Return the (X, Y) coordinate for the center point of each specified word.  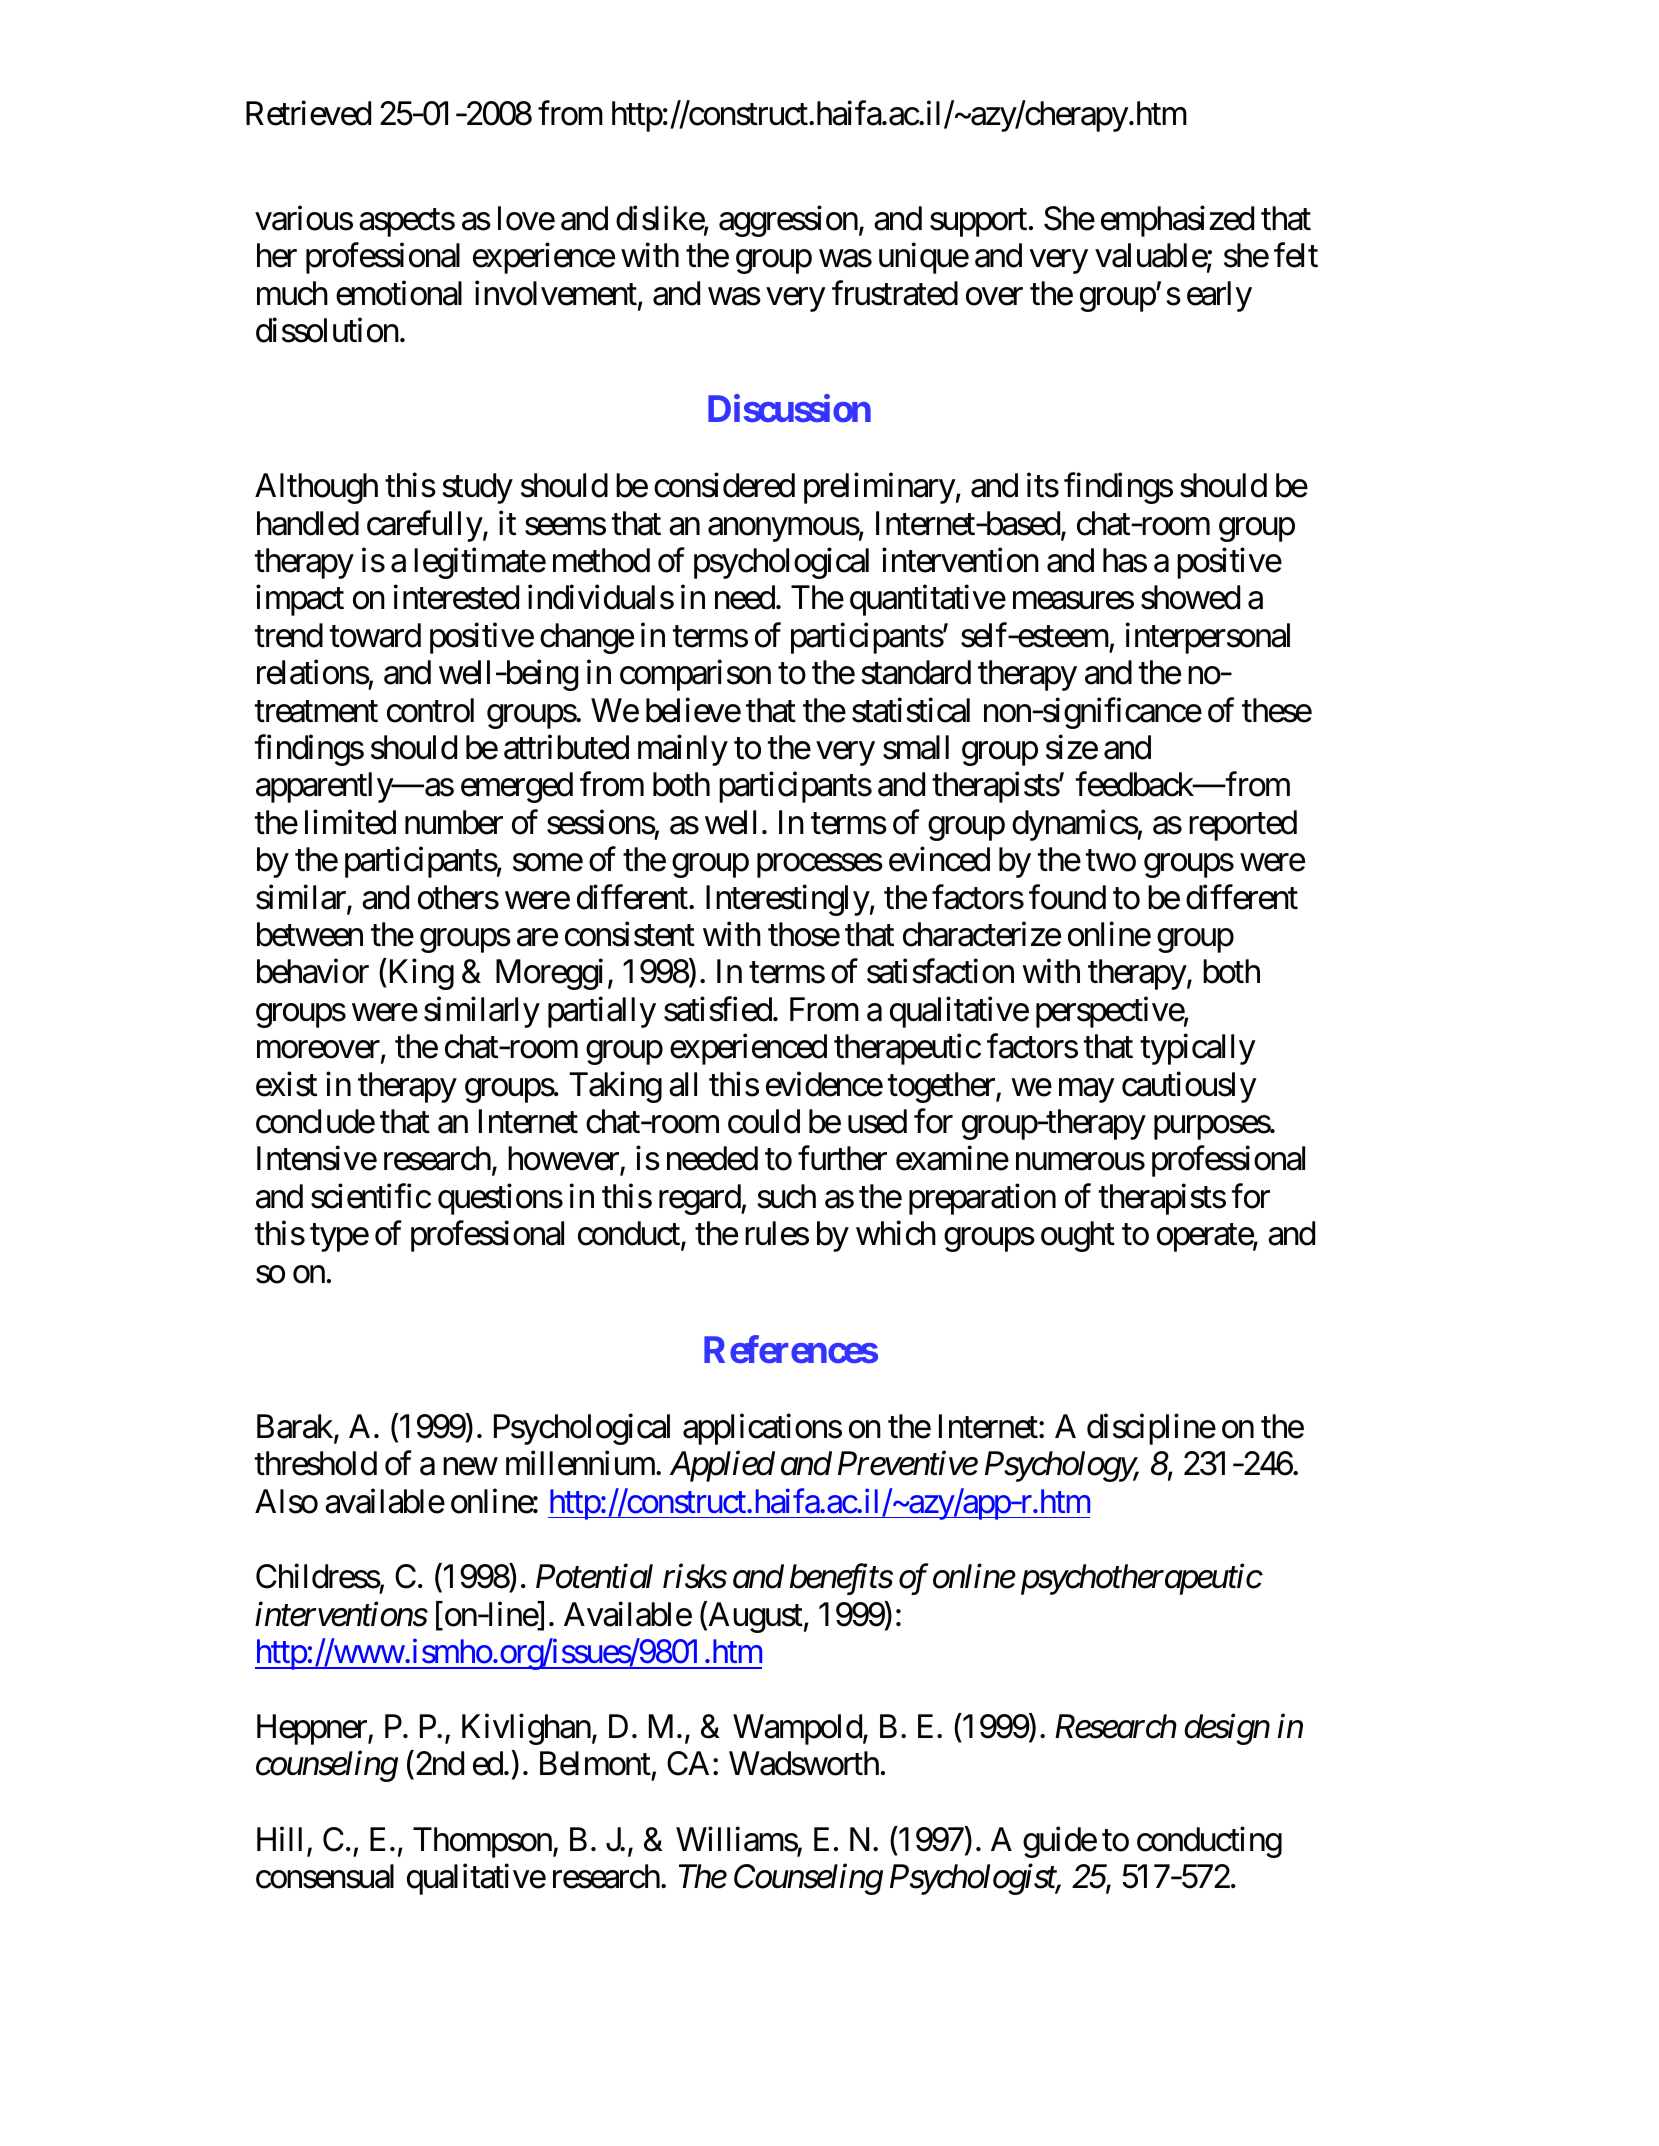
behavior (313, 971)
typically (1198, 1049)
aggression (788, 221)
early (1219, 296)
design (1227, 1729)
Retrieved (308, 113)
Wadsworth (804, 1763)
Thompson (482, 1842)
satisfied (718, 1009)
